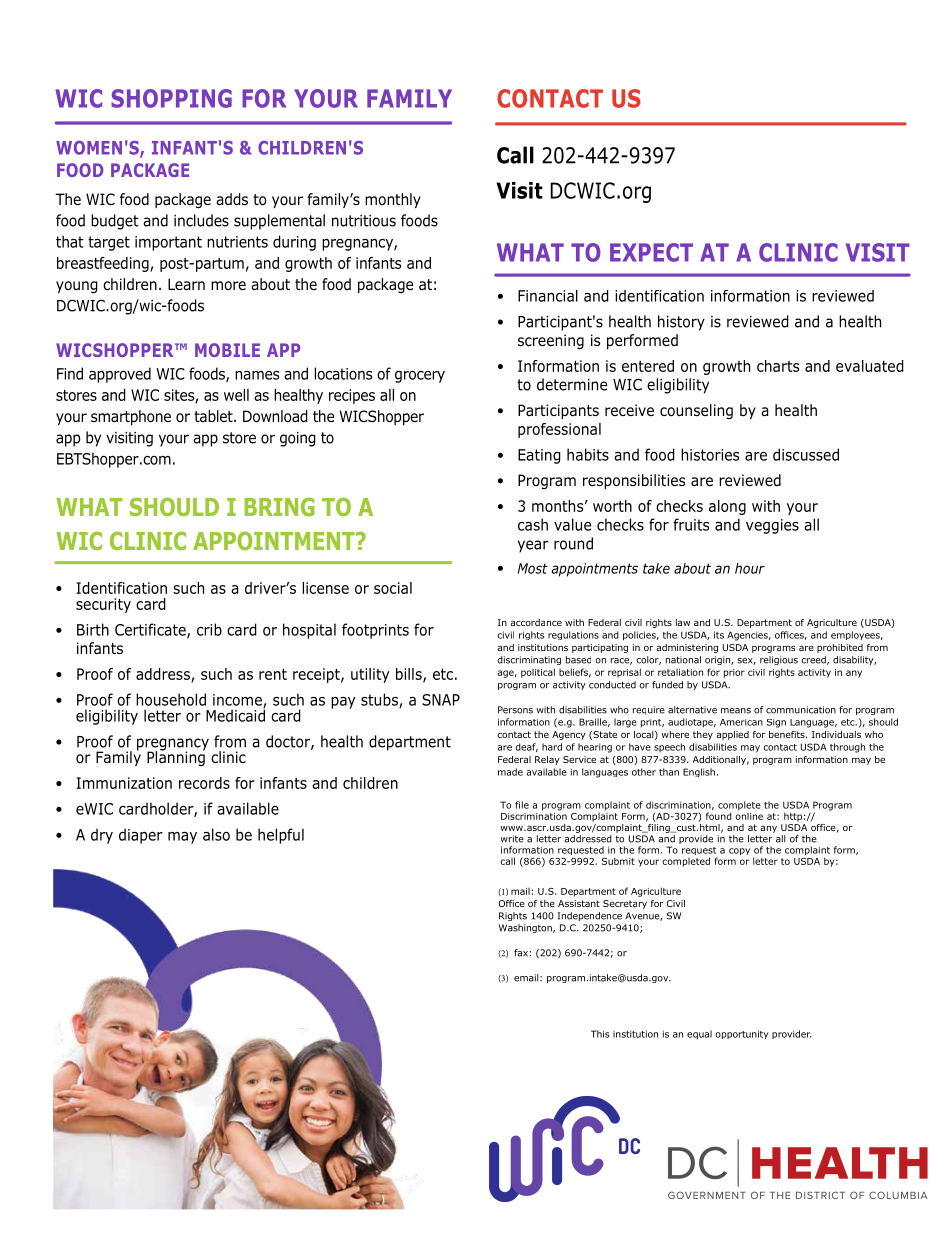 The width and height of the document is (952, 1233). I want to click on fax, so click(521, 953).
